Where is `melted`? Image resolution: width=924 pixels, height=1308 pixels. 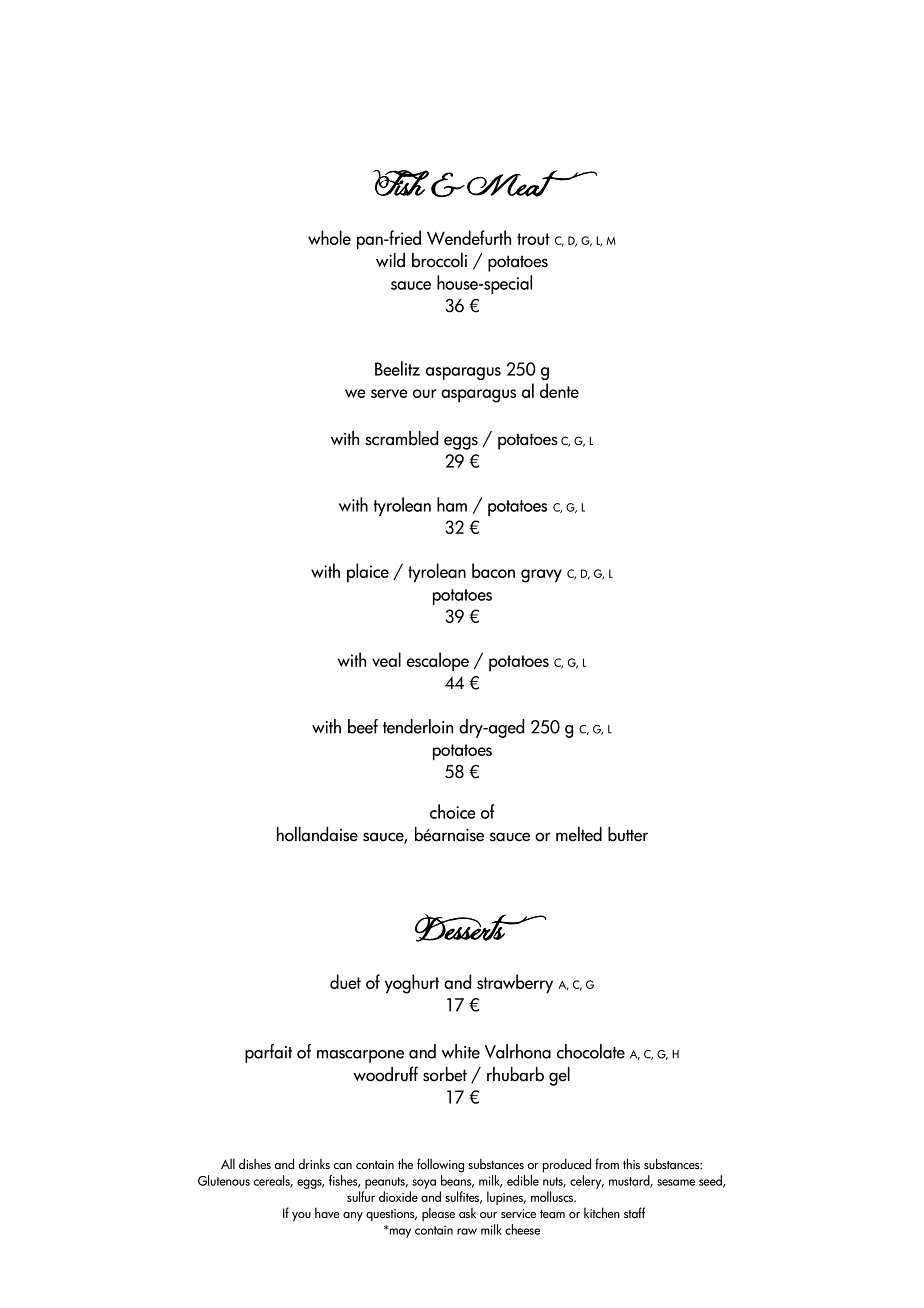 melted is located at coordinates (579, 834).
